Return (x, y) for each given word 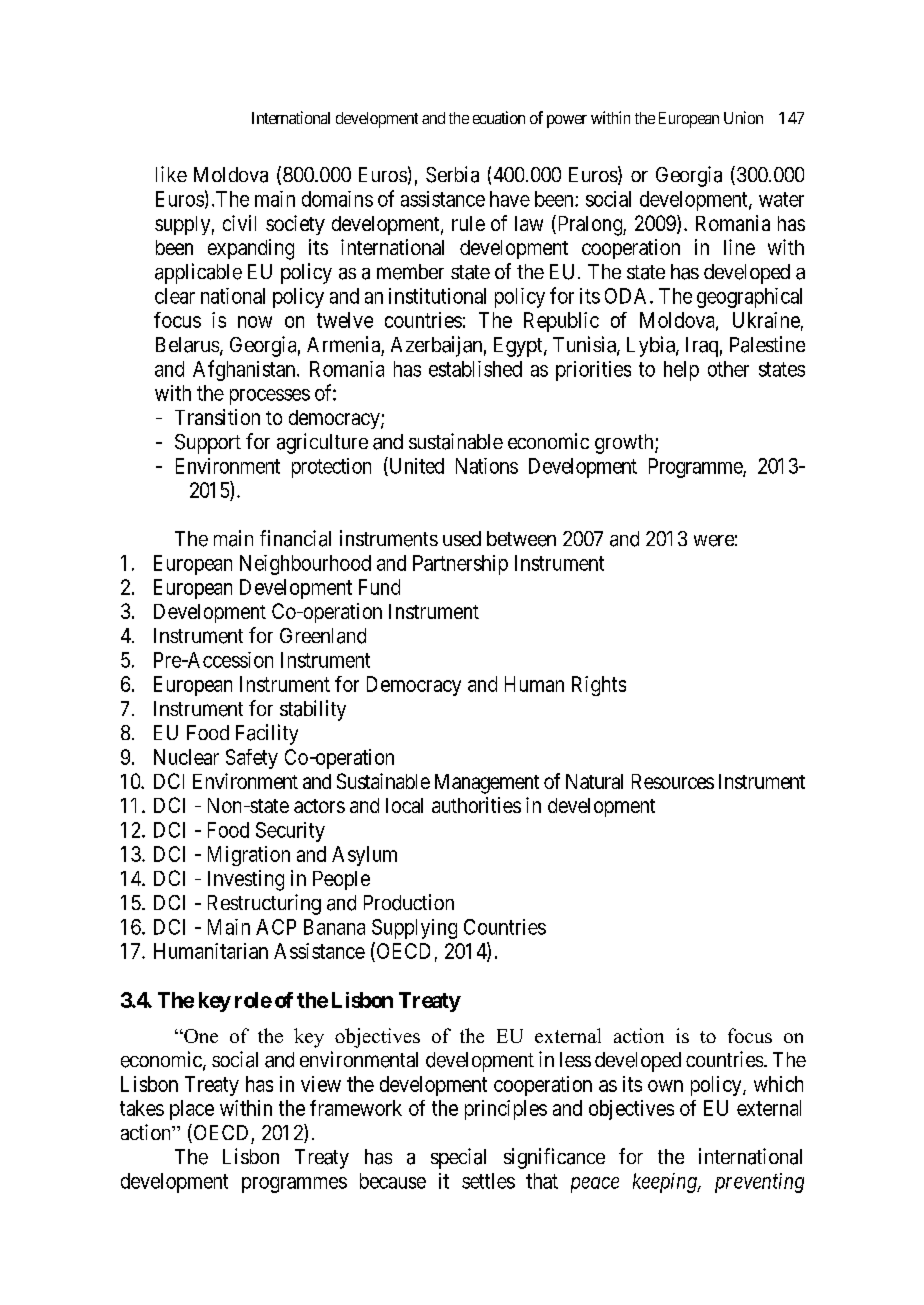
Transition (217, 417)
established (475, 369)
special (458, 1158)
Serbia (452, 174)
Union (743, 117)
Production (409, 902)
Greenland (323, 636)
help (681, 371)
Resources (673, 781)
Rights (599, 686)
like (171, 174)
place (192, 1110)
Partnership (460, 565)
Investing (246, 880)
